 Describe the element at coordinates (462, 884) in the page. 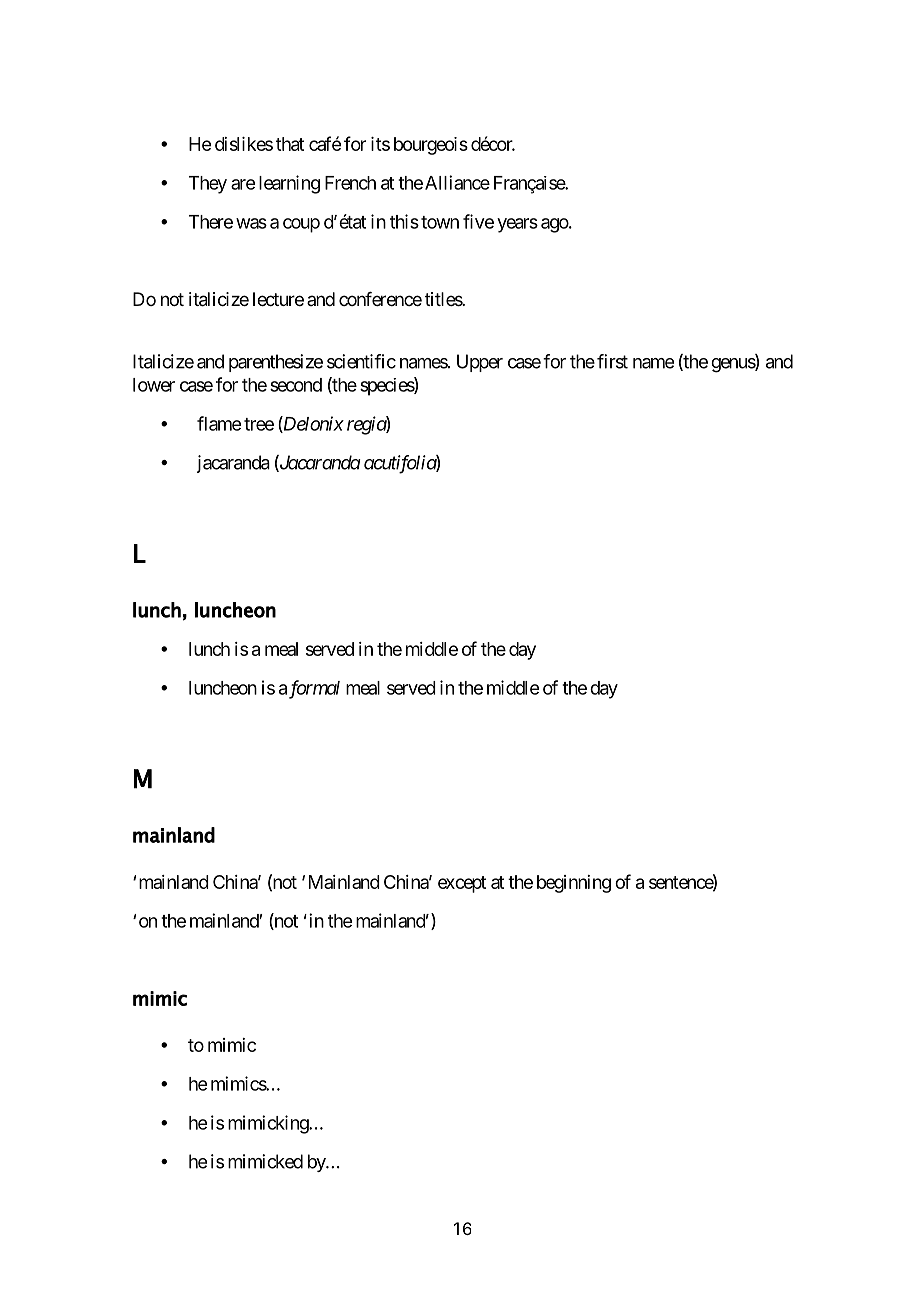

I see `except` at that location.
